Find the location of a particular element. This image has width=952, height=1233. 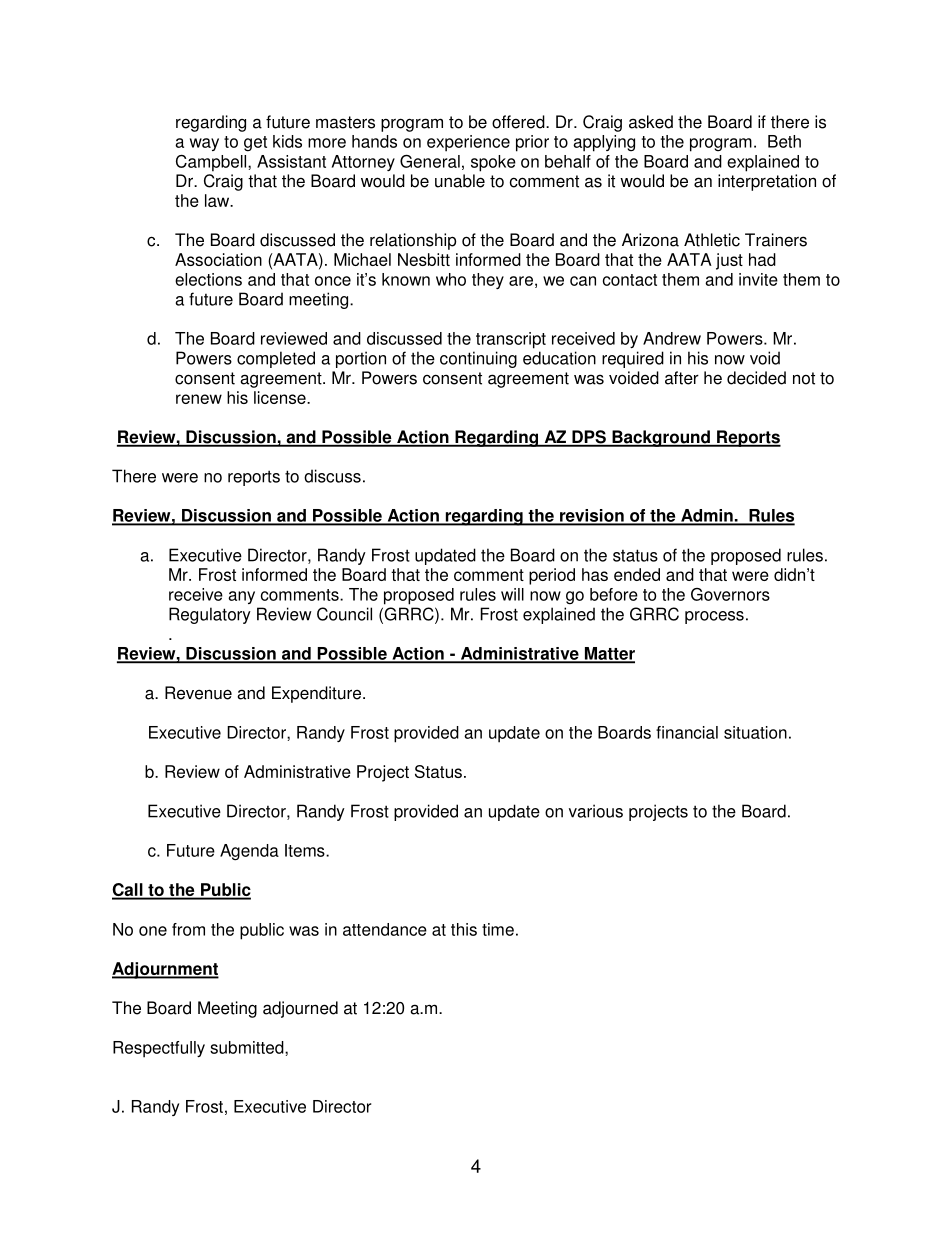

way is located at coordinates (204, 144).
